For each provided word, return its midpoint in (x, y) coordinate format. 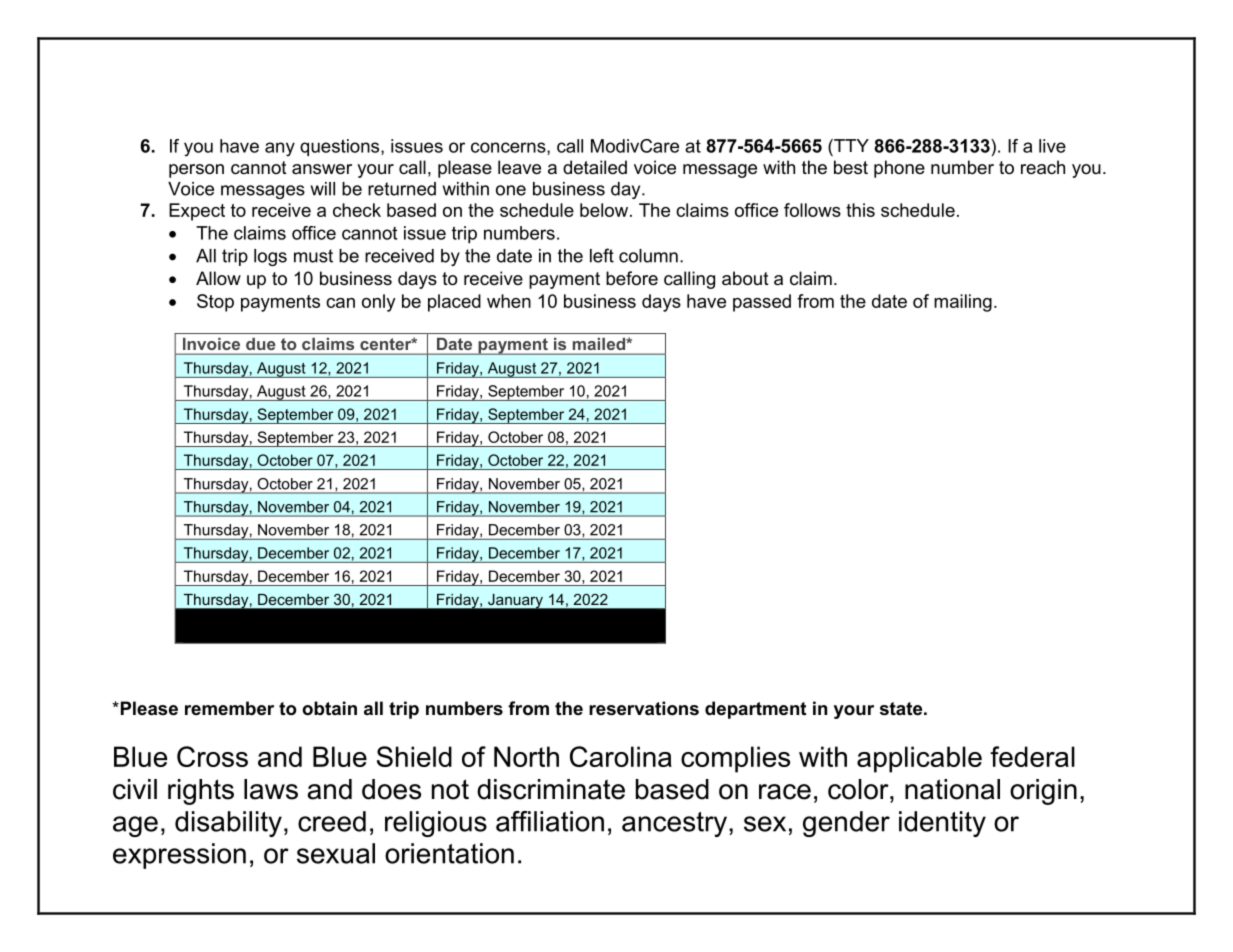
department (755, 710)
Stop (215, 303)
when (509, 301)
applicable (919, 759)
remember (229, 708)
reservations (644, 708)
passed (762, 303)
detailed (595, 167)
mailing (963, 303)
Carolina (621, 756)
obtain (329, 708)
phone (899, 169)
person (196, 171)
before (632, 278)
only (379, 303)
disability (228, 824)
